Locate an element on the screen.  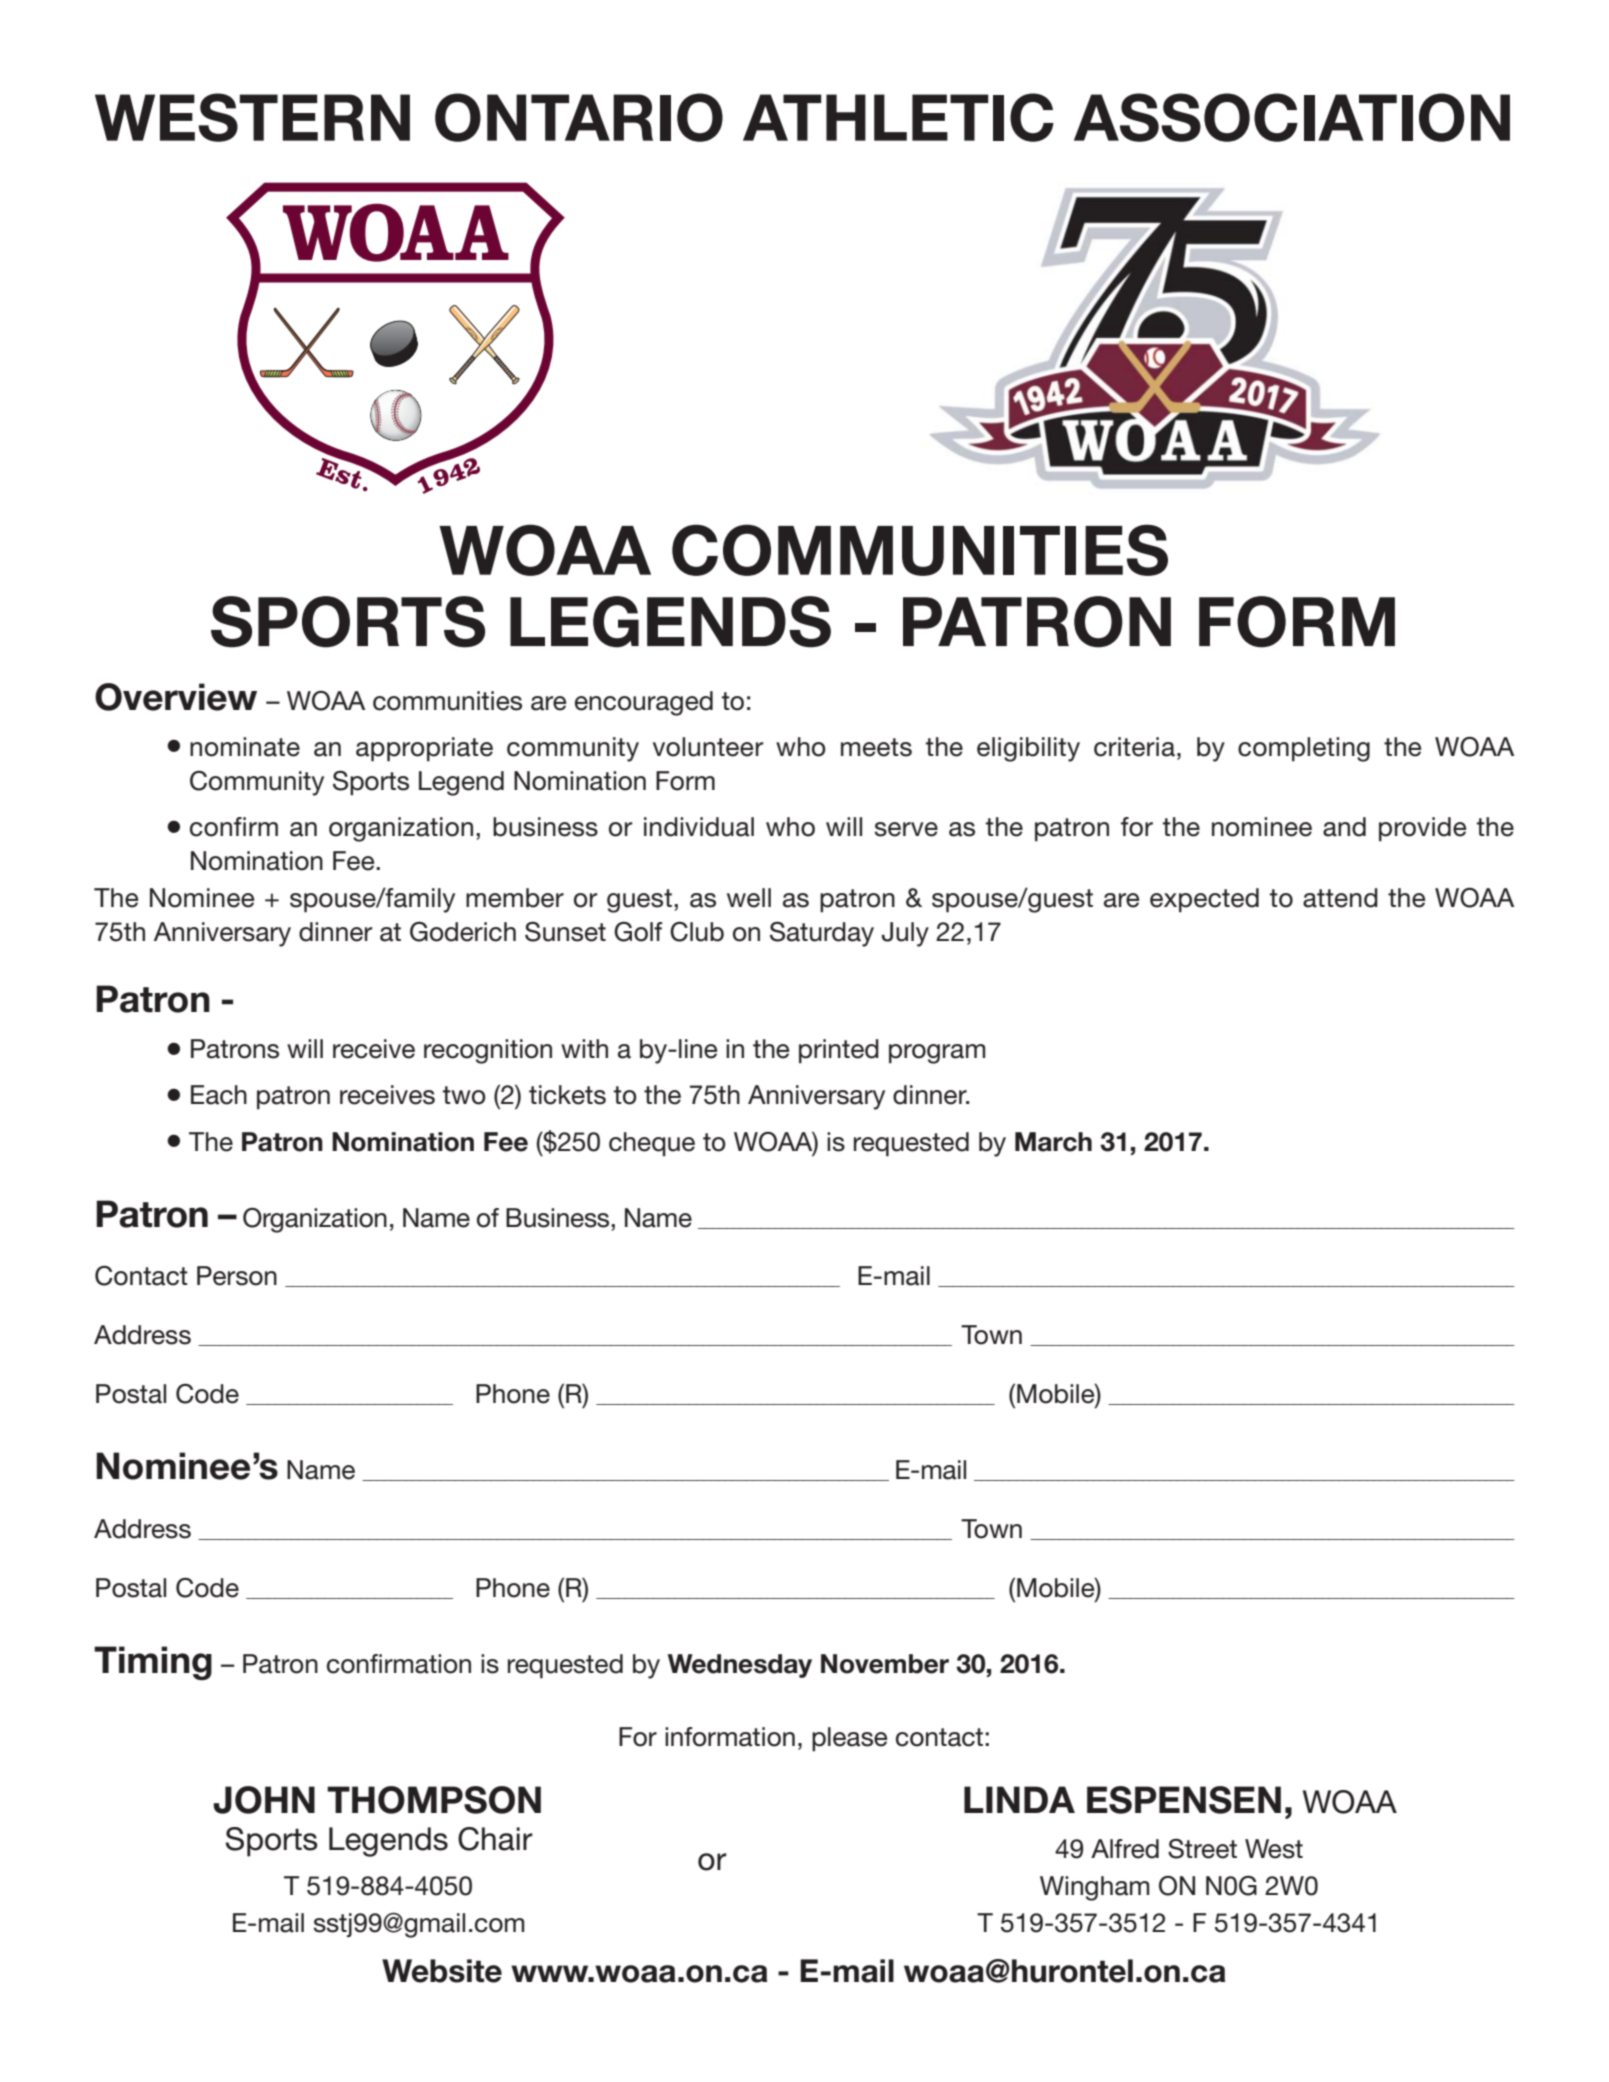
printed is located at coordinates (839, 1051).
